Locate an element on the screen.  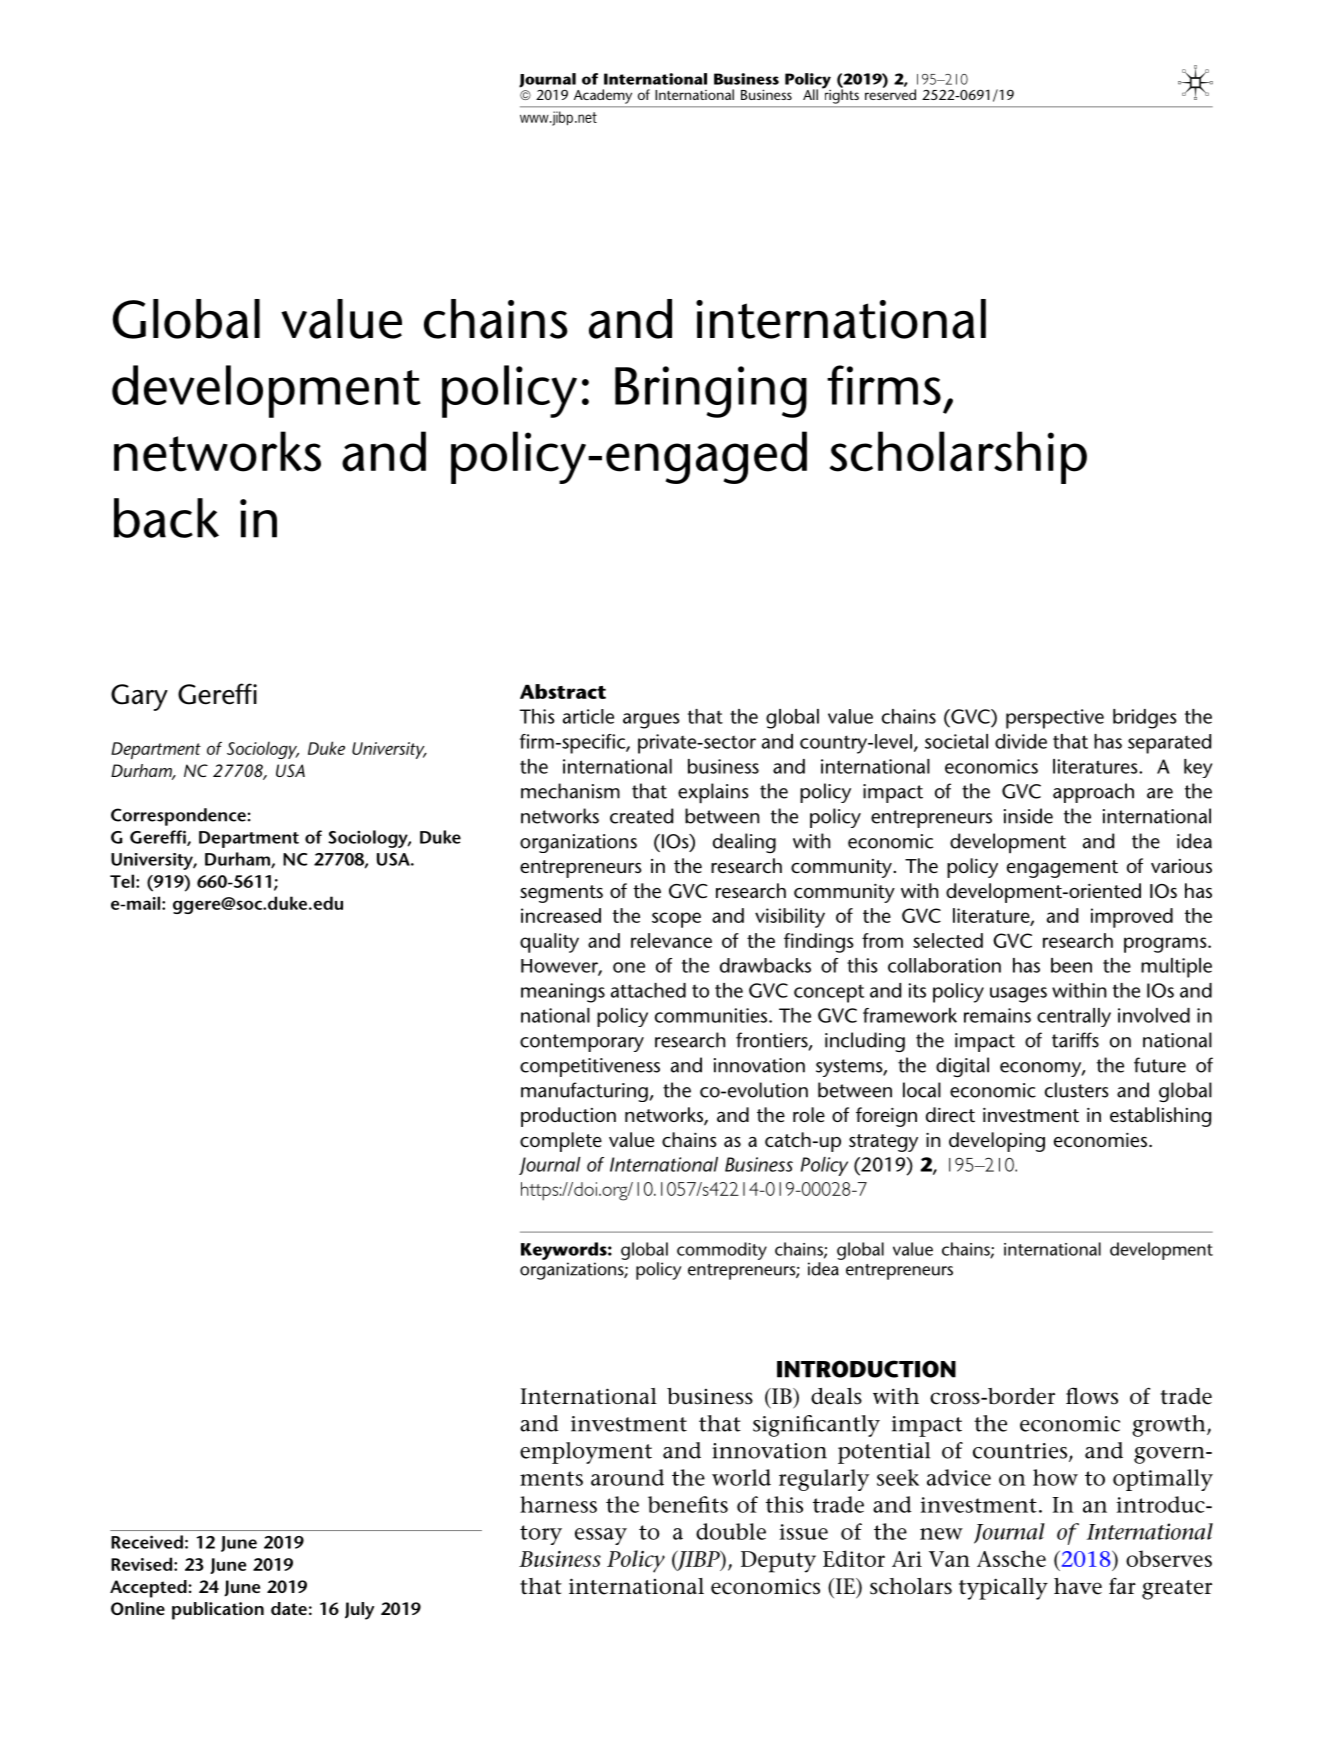
complete is located at coordinates (561, 1142).
